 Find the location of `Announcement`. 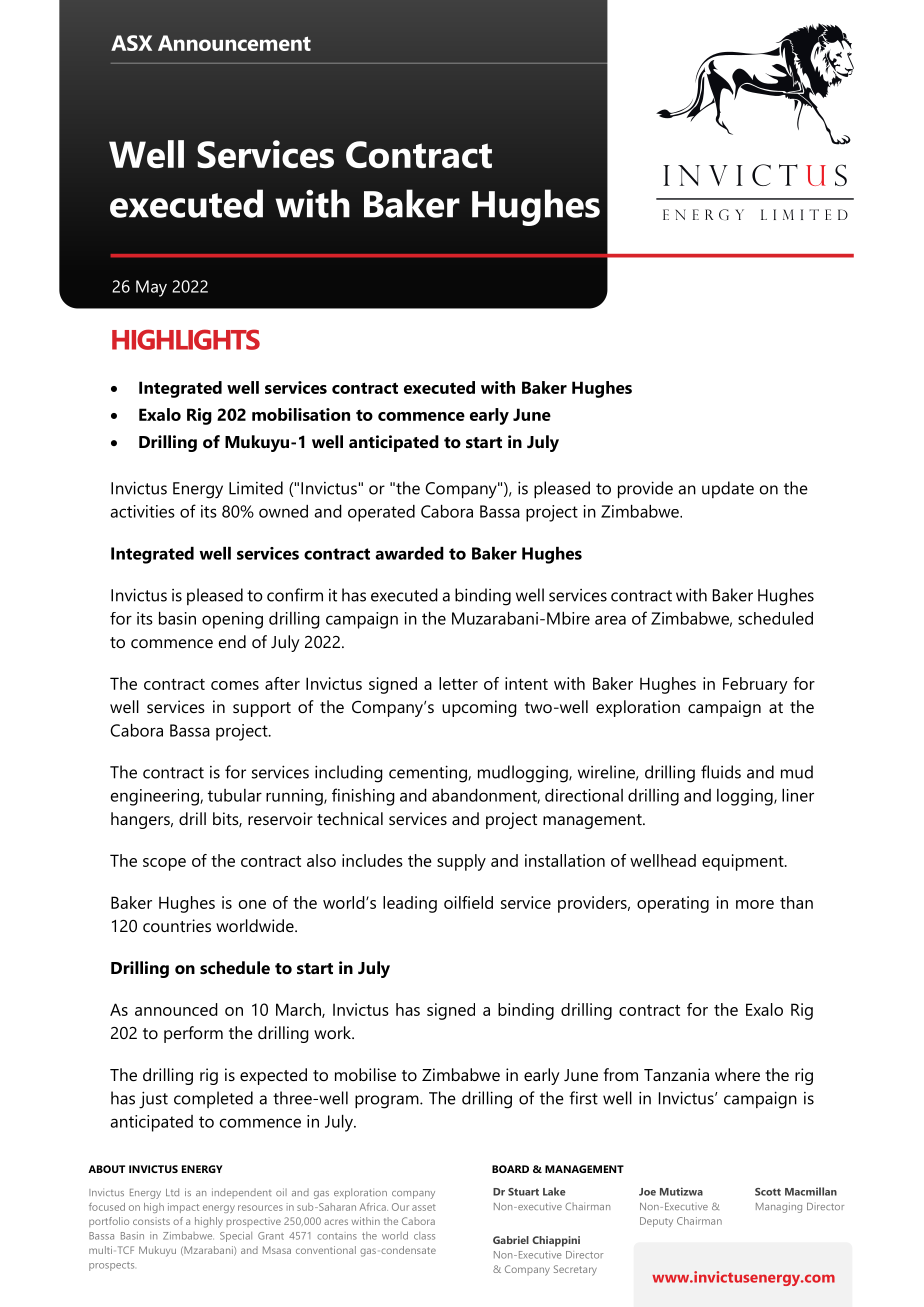

Announcement is located at coordinates (234, 43).
